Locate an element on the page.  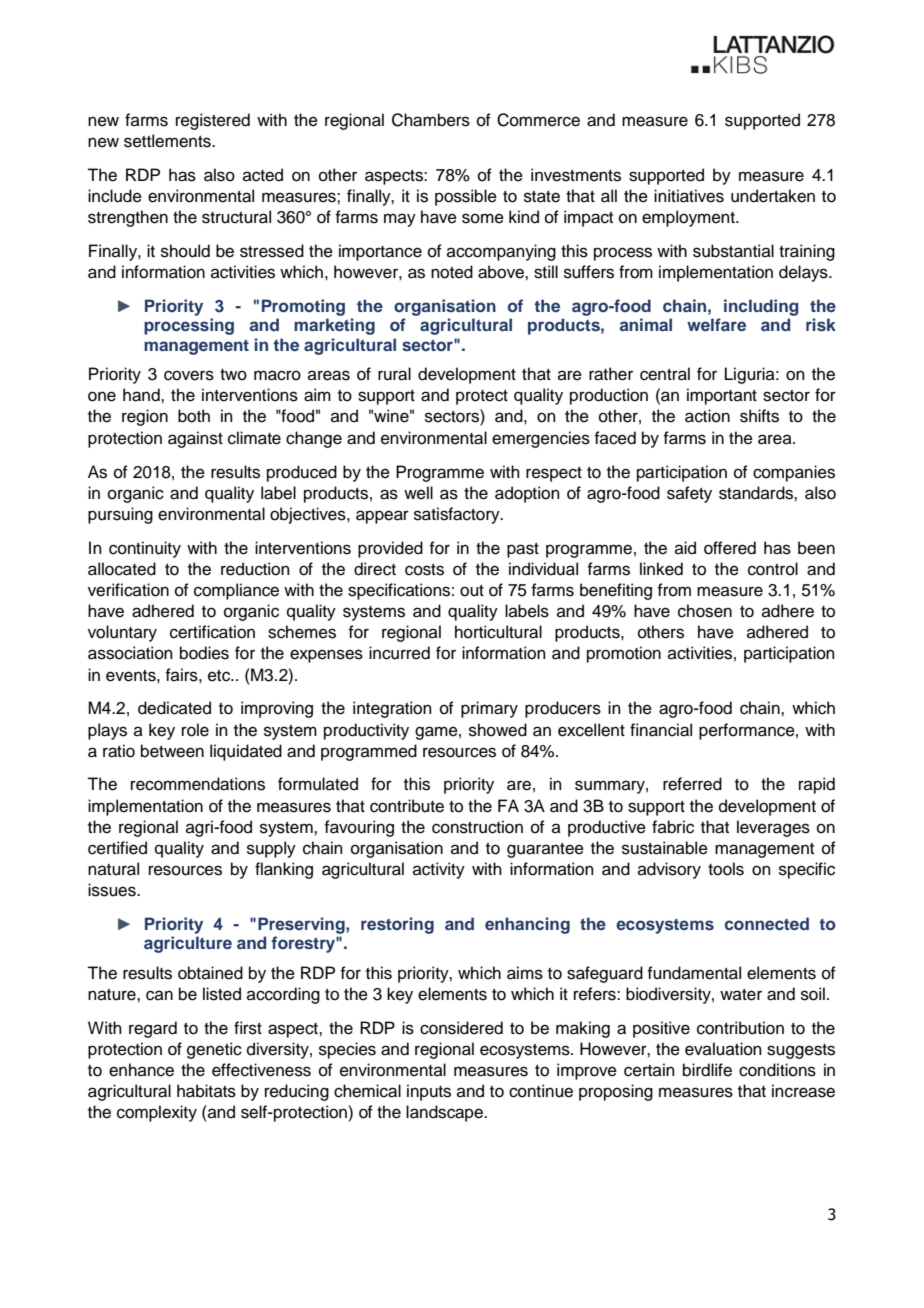
settlements is located at coordinates (168, 141).
